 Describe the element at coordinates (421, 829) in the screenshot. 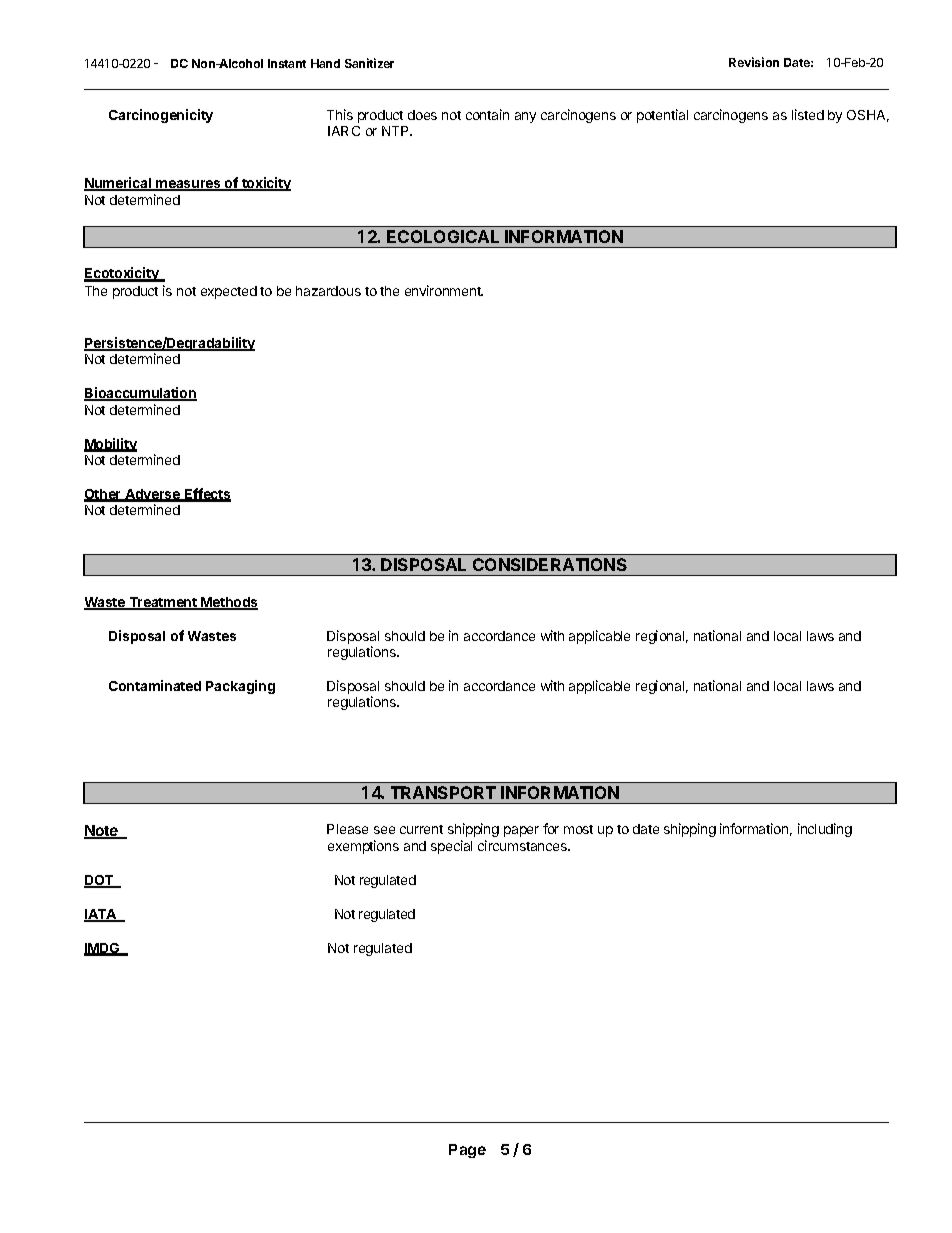

I see `current` at that location.
